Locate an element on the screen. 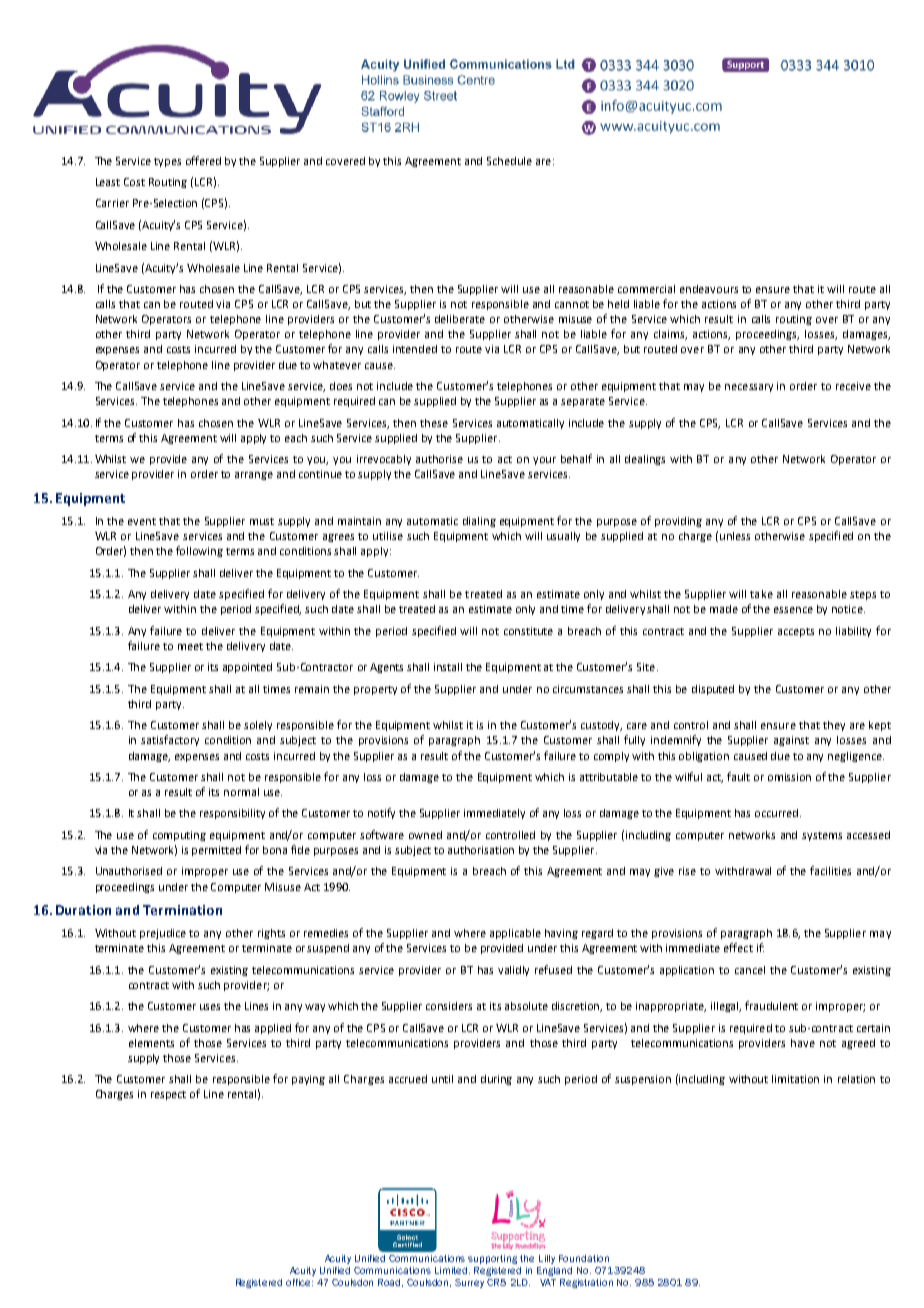 The image size is (924, 1308). necessary is located at coordinates (749, 388).
